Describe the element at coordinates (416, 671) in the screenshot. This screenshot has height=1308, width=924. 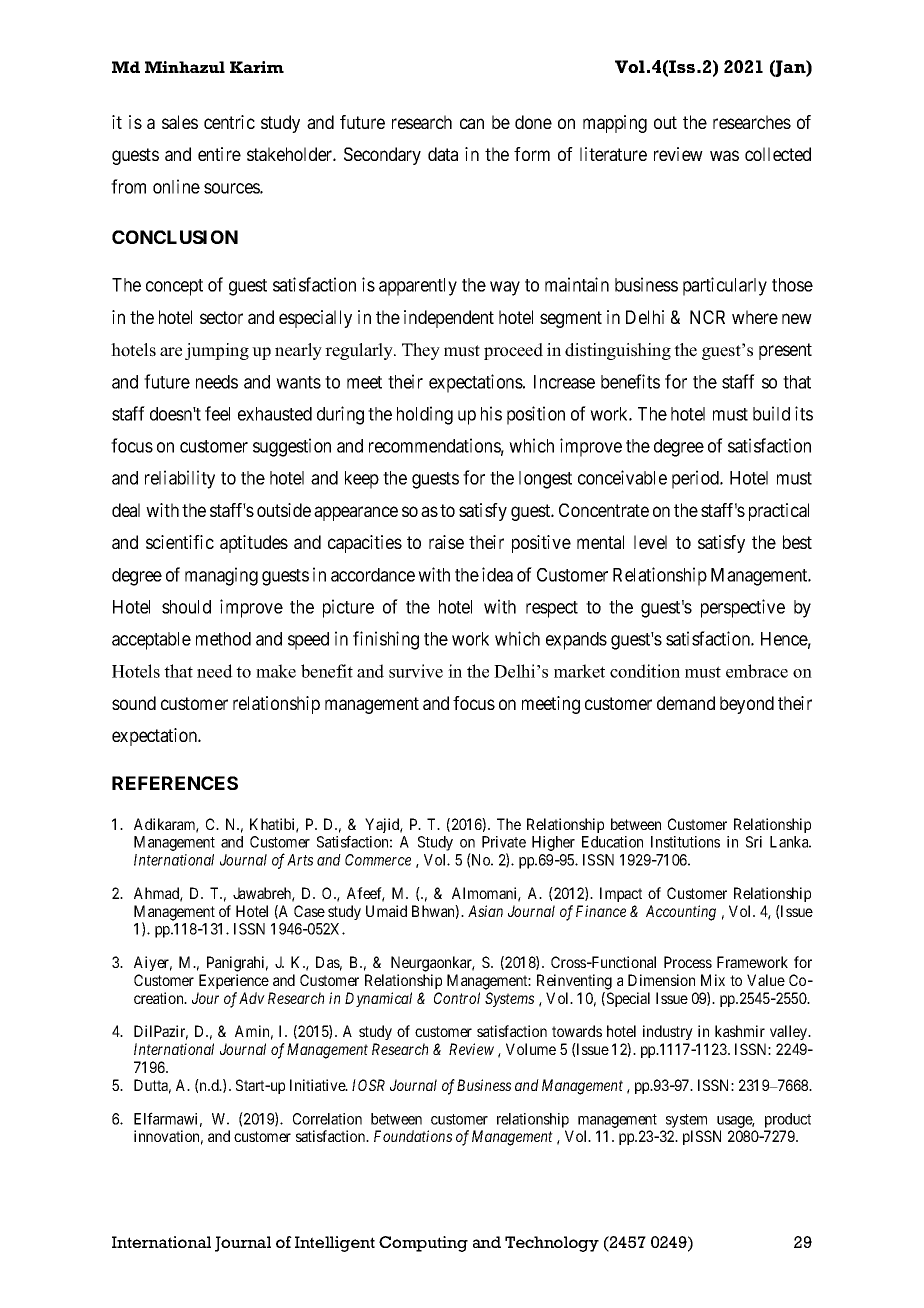
I see `survive` at that location.
